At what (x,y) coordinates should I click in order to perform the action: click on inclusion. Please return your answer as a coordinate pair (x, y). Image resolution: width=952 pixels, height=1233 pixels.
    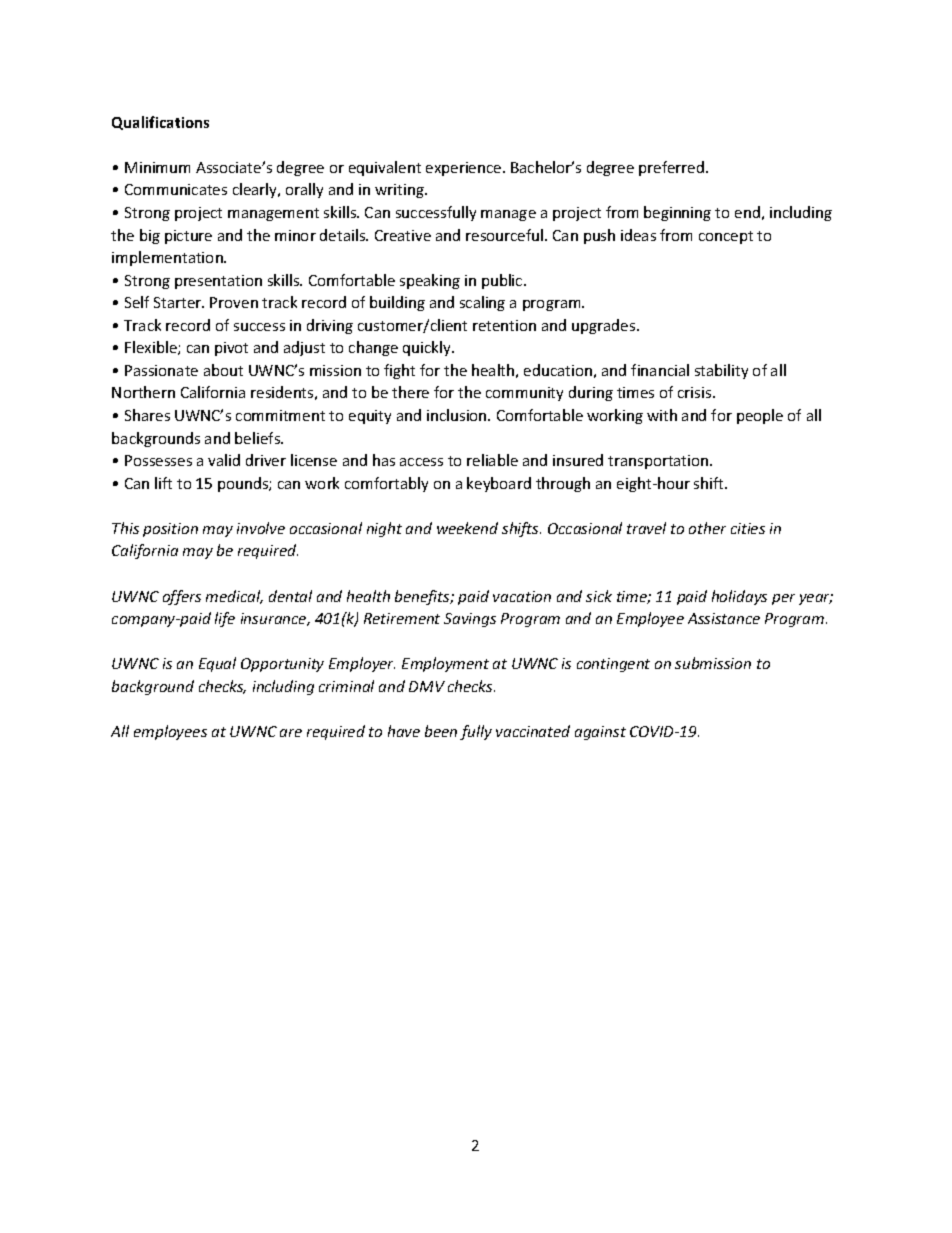
    Looking at the image, I should click on (458, 415).
